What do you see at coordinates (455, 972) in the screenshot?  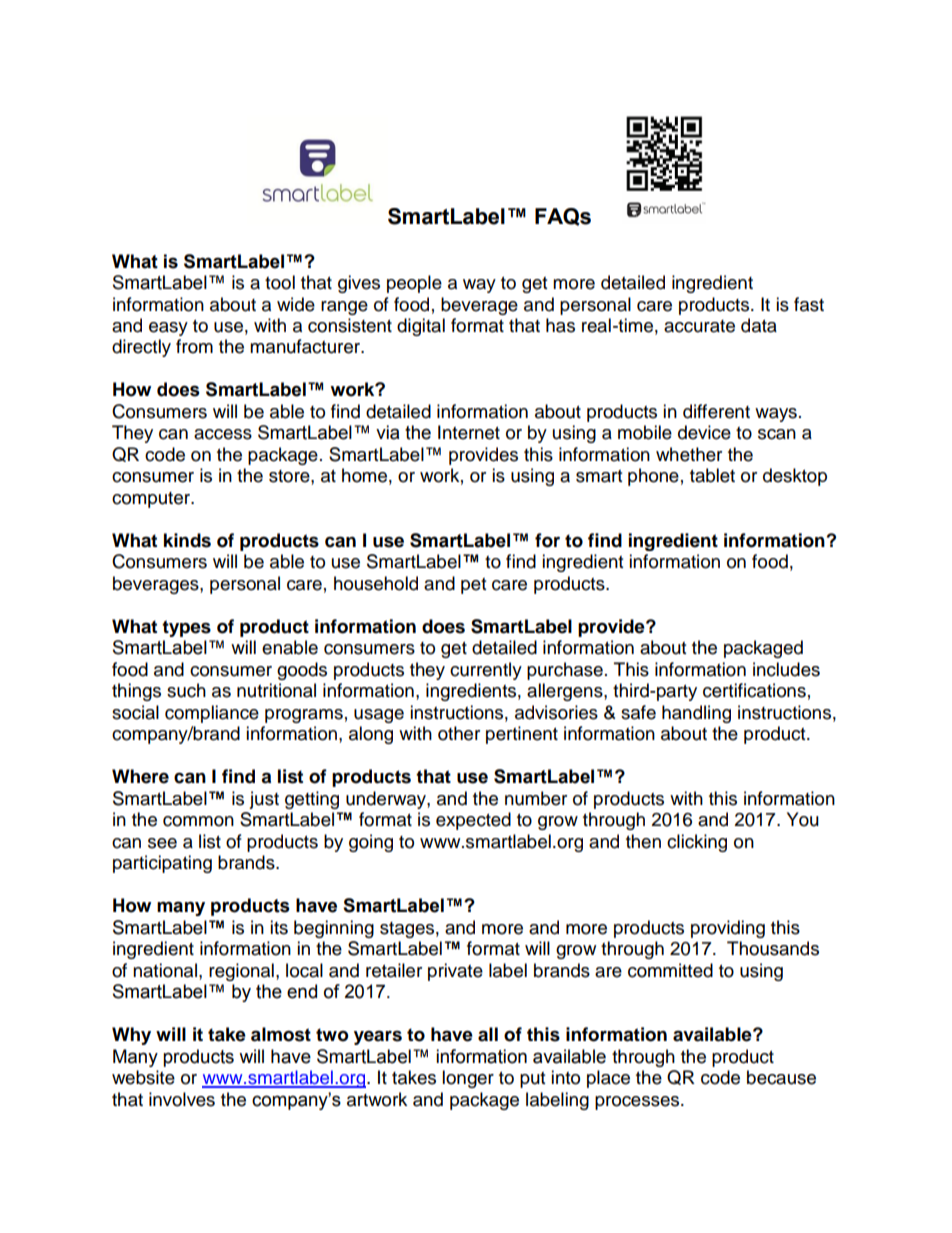 I see `private` at bounding box center [455, 972].
